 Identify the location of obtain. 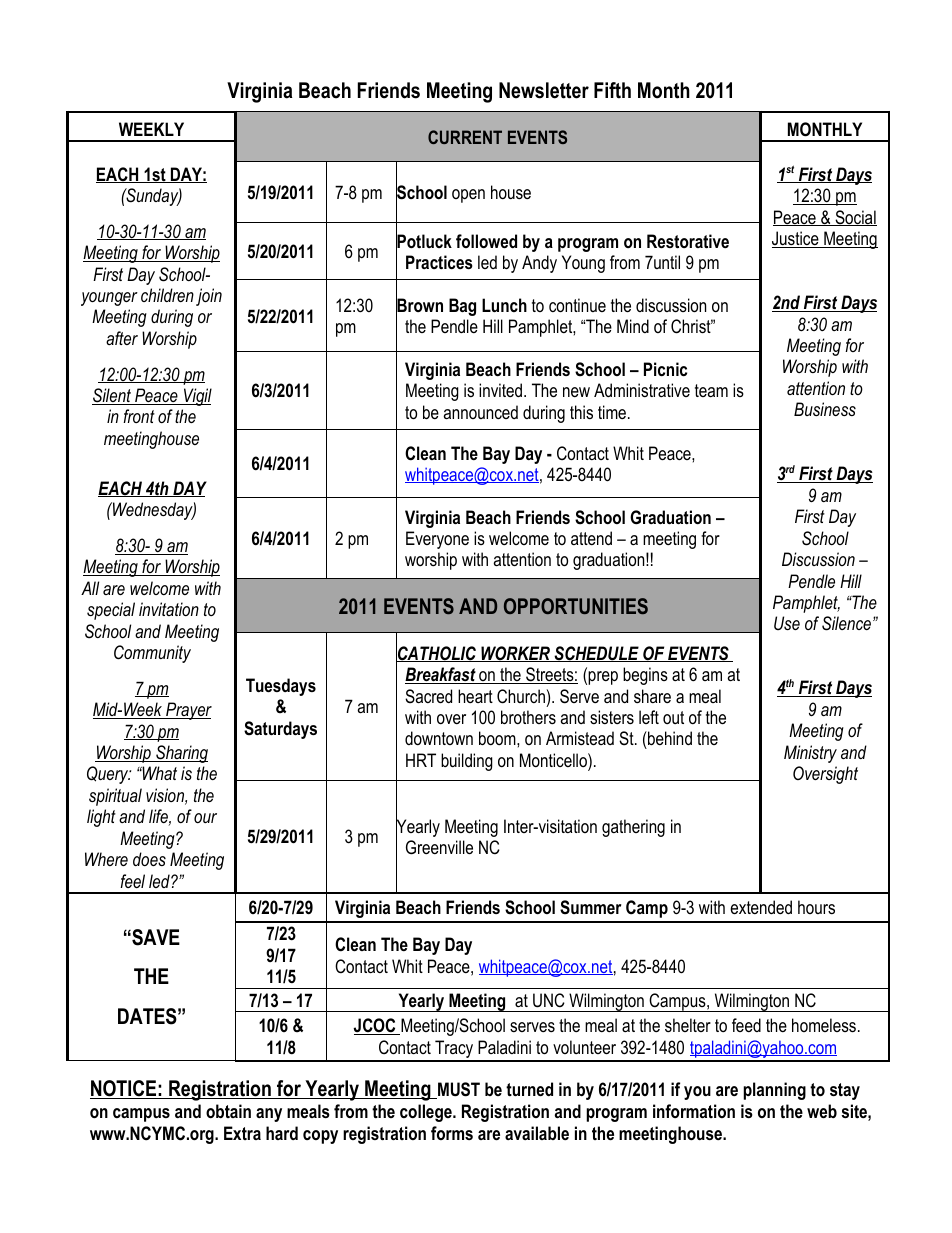
(228, 1111).
